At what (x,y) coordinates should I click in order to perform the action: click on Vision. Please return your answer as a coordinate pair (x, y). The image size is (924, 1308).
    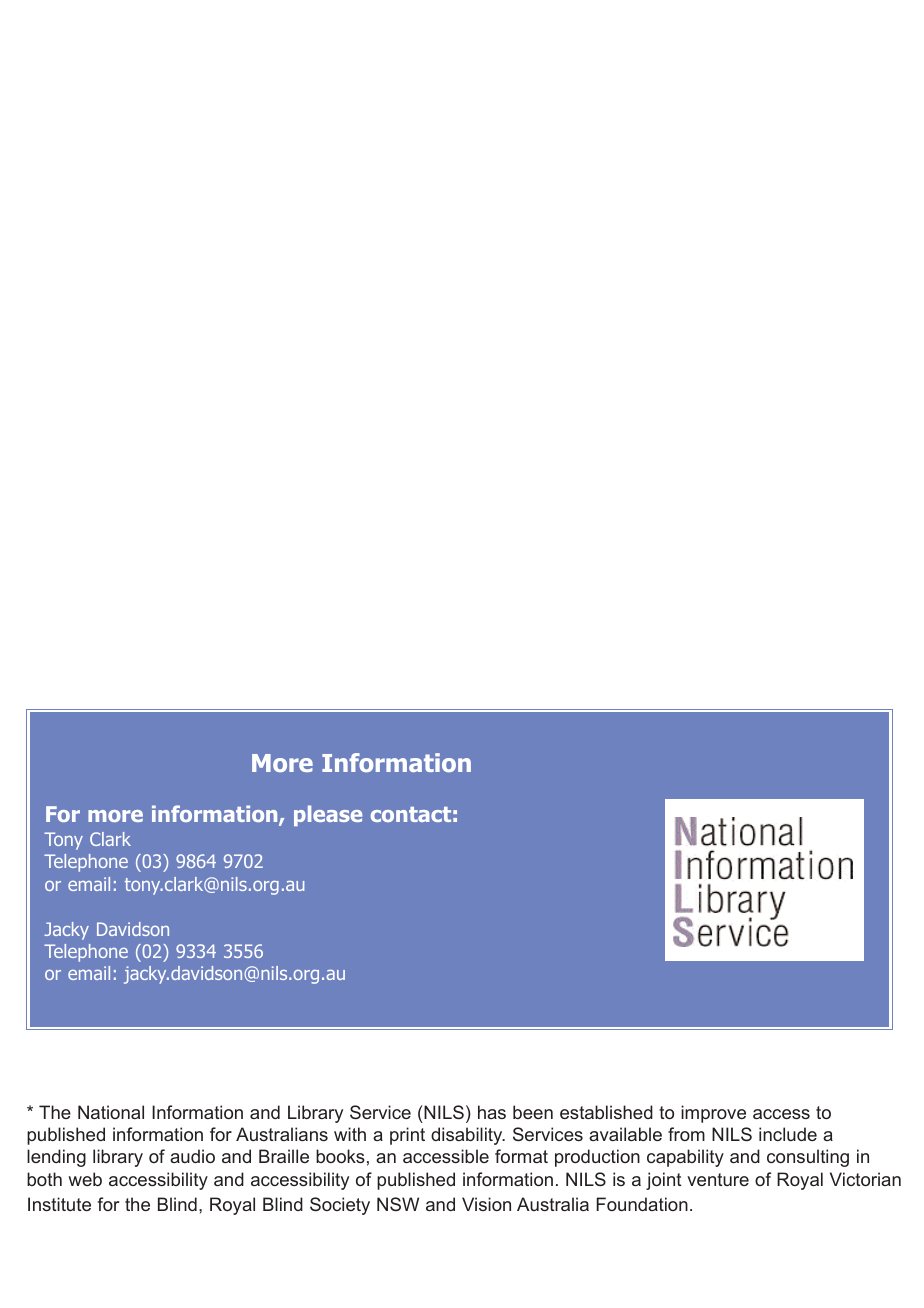
    Looking at the image, I should click on (486, 1204).
